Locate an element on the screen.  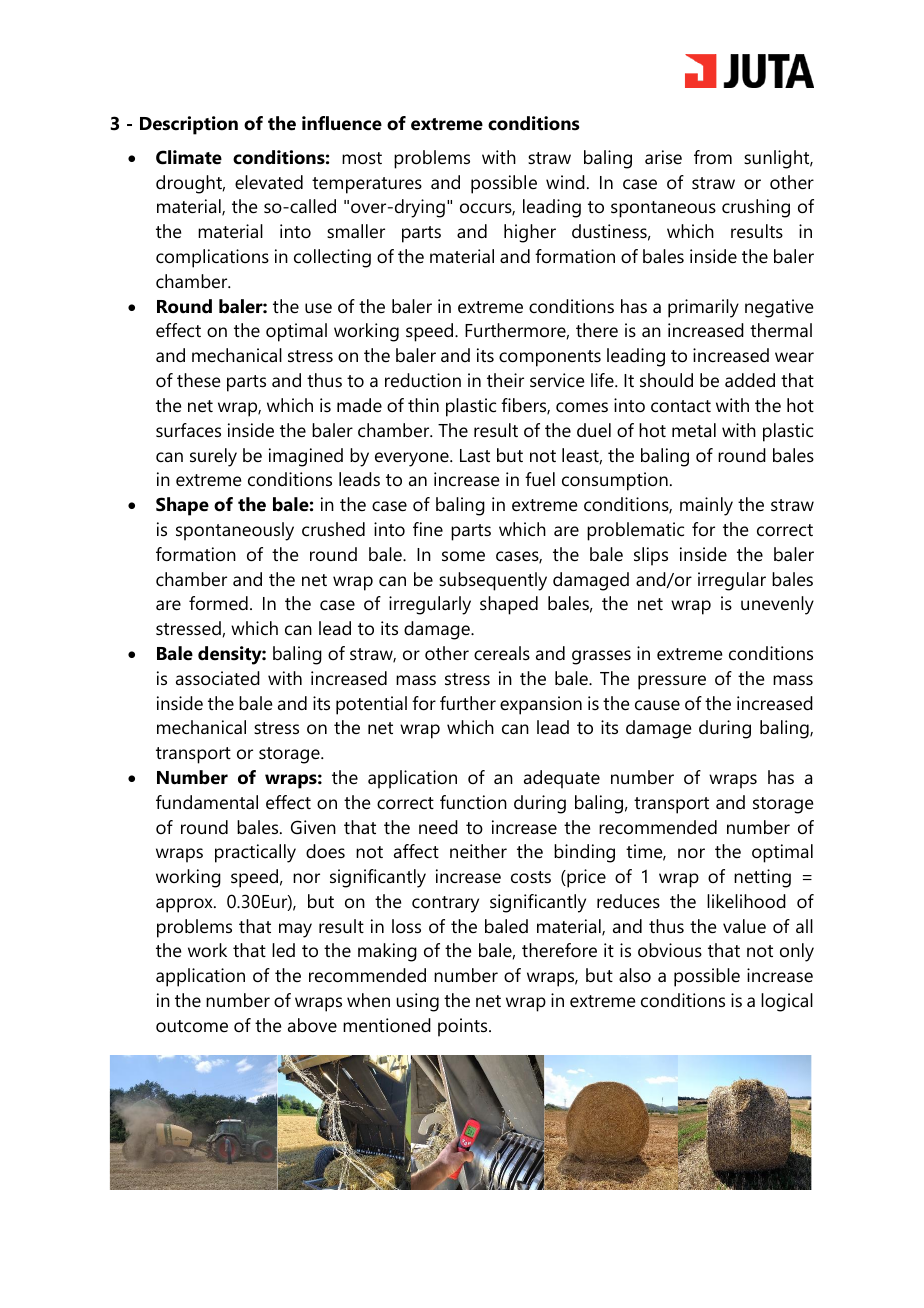
function is located at coordinates (473, 802).
